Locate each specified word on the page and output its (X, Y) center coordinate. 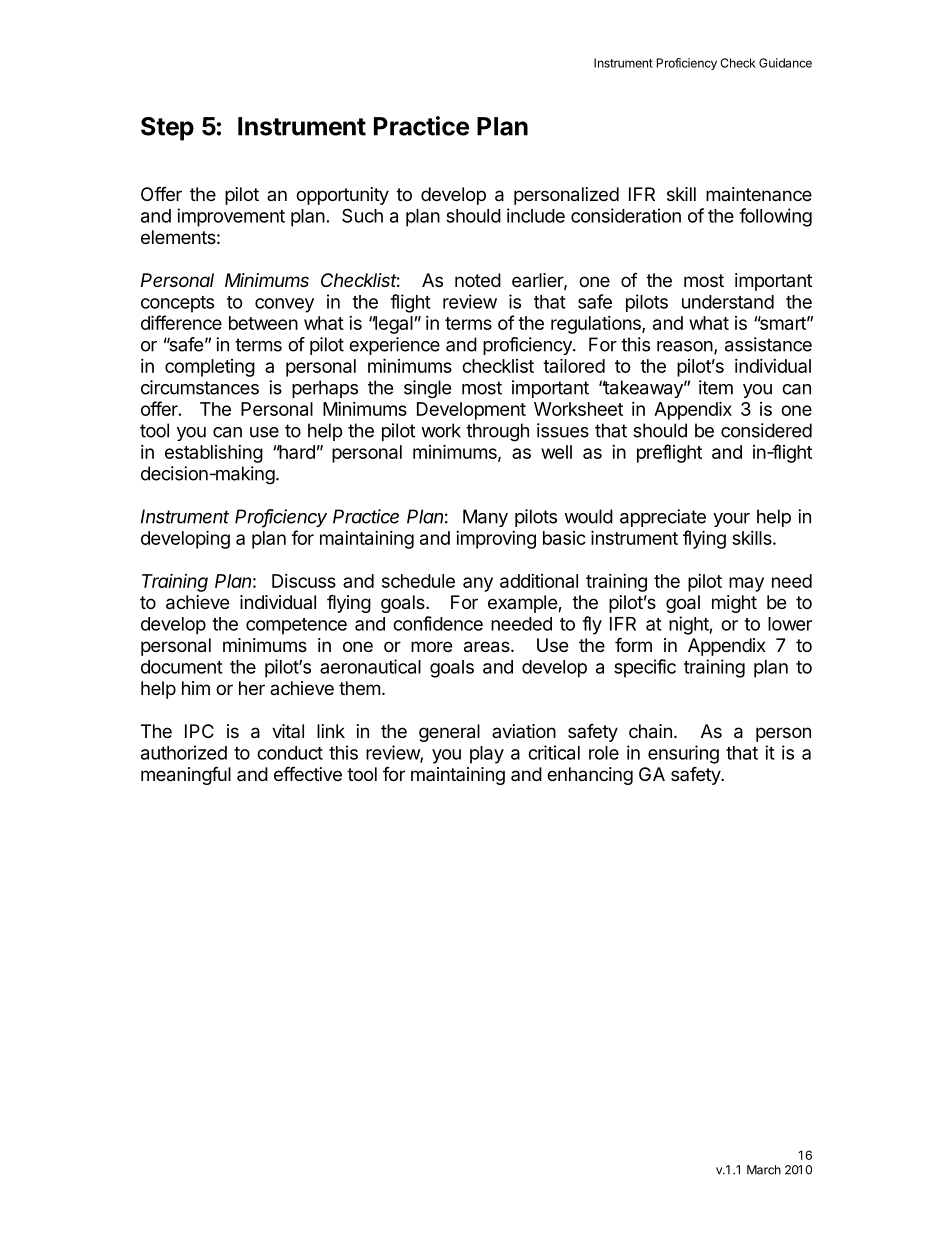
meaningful (186, 775)
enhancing (590, 776)
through (497, 432)
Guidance (785, 63)
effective (308, 773)
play (487, 755)
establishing (214, 454)
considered (766, 430)
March (764, 1170)
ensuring (683, 754)
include (536, 215)
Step (167, 129)
